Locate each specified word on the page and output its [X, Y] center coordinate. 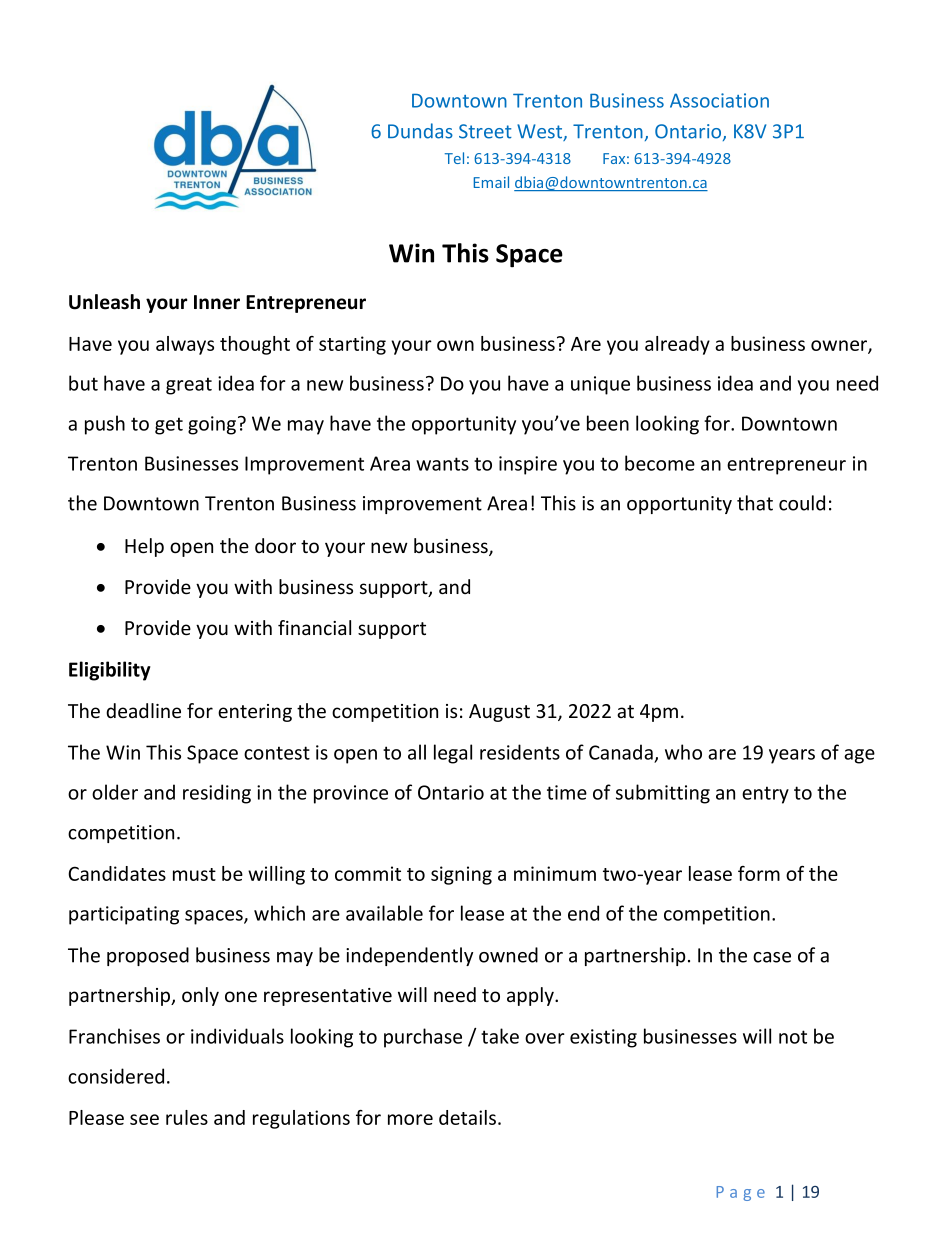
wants [442, 464]
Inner [217, 302]
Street [485, 131]
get [169, 426]
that [755, 503]
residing [217, 794]
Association [719, 100]
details [469, 1117]
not [793, 1037]
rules [187, 1117]
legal [453, 754]
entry [765, 795]
